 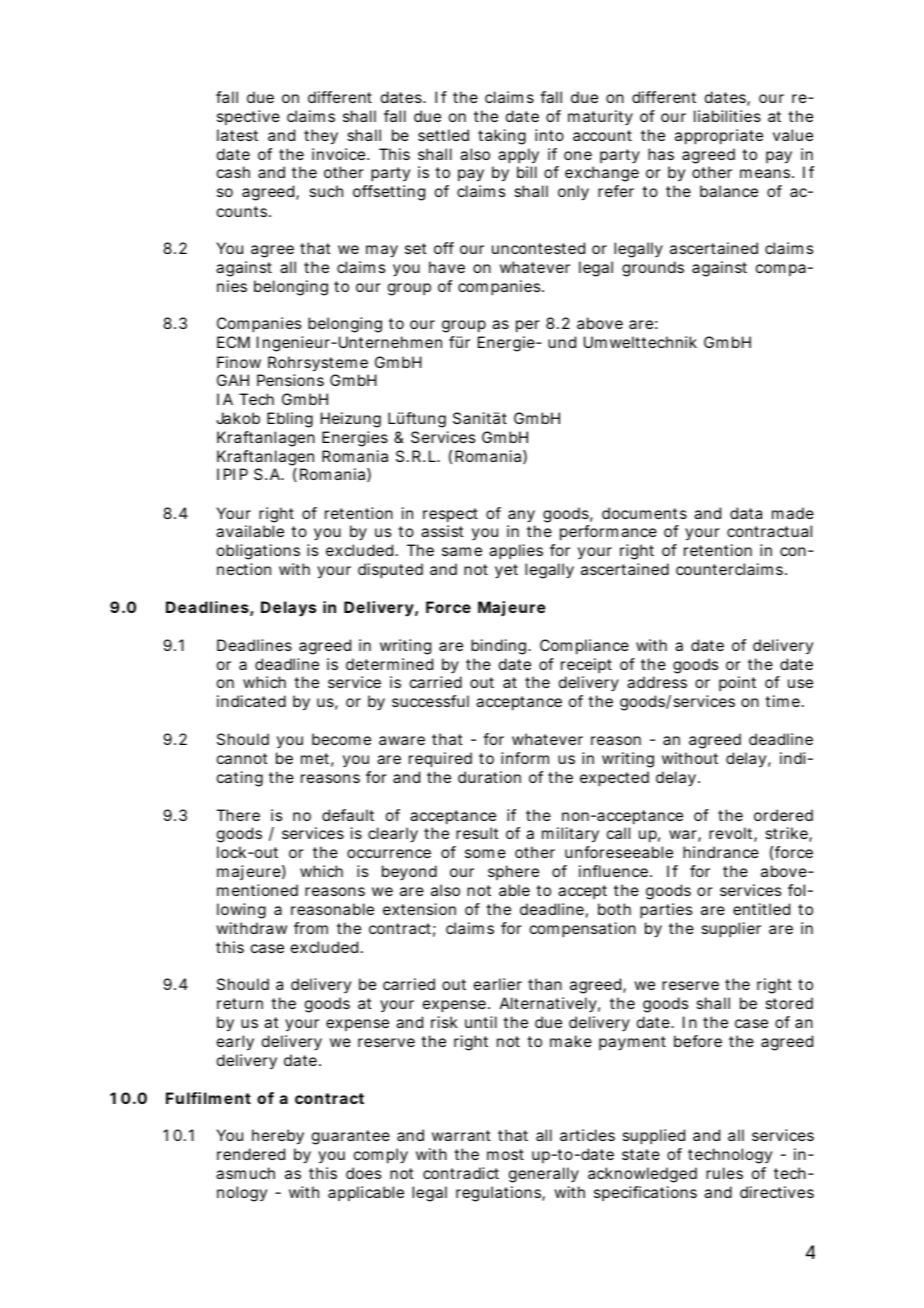 What do you see at coordinates (321, 137) in the screenshot?
I see `they` at bounding box center [321, 137].
